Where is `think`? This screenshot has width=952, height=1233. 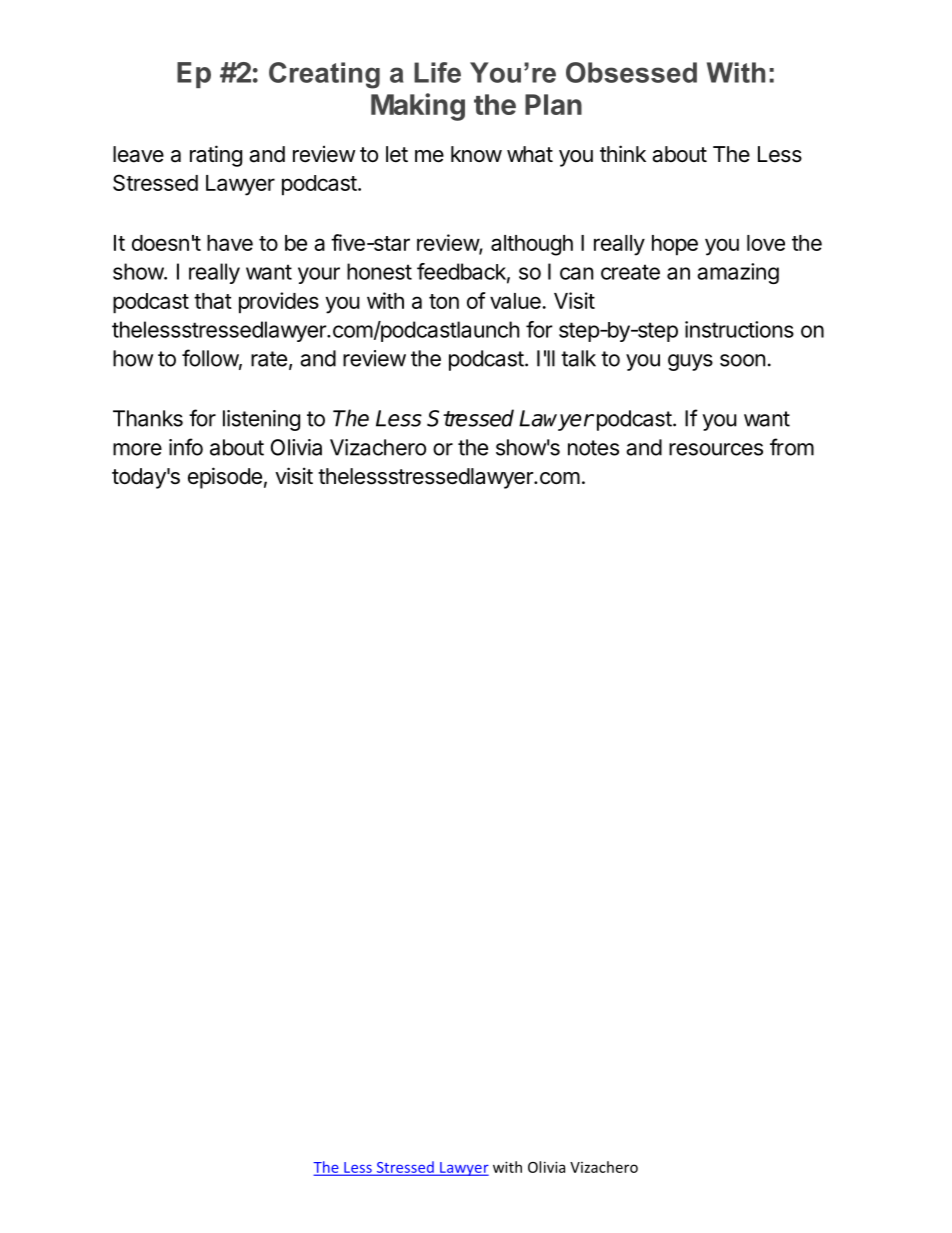
think is located at coordinates (623, 153).
